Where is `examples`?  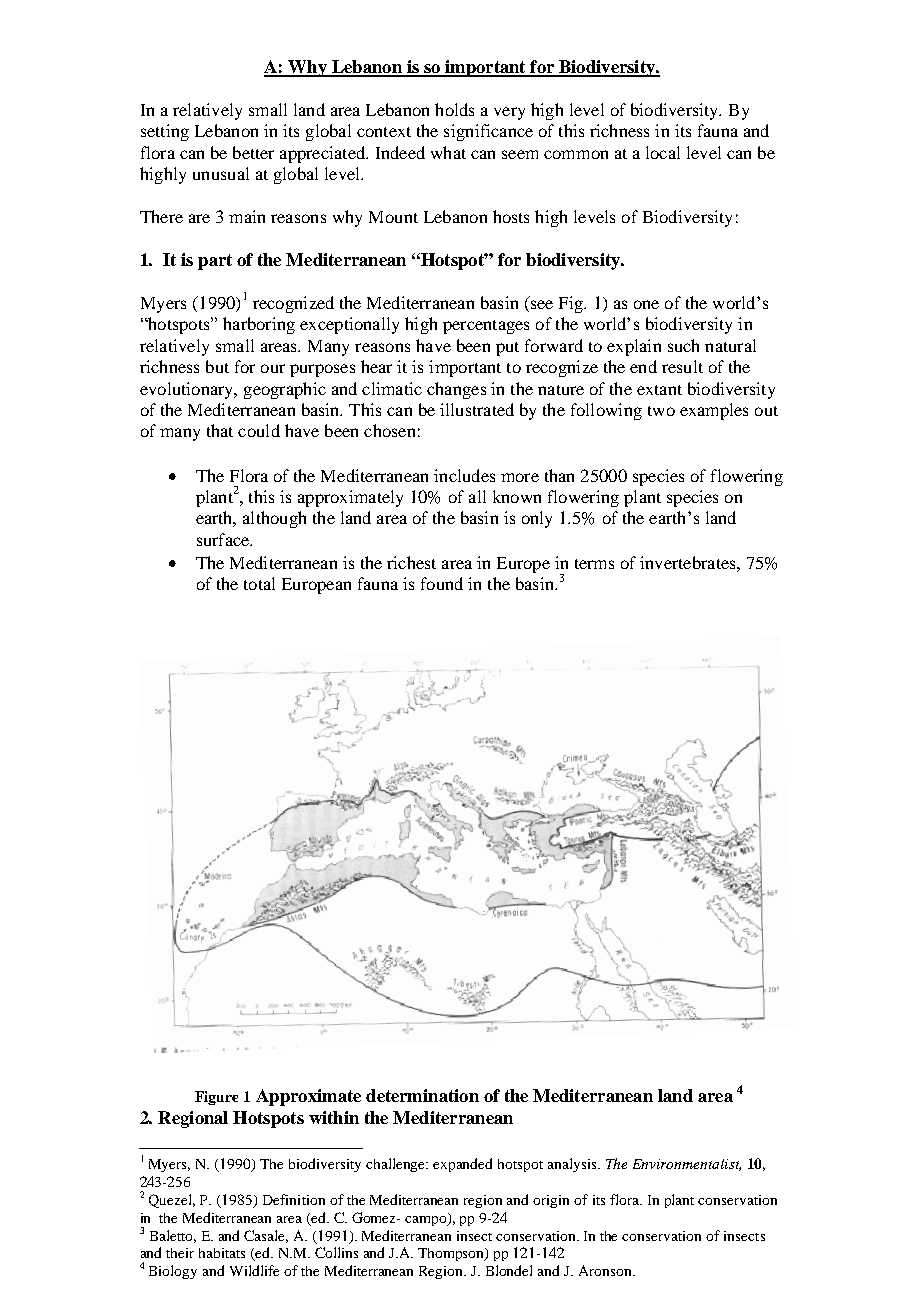 examples is located at coordinates (714, 411).
